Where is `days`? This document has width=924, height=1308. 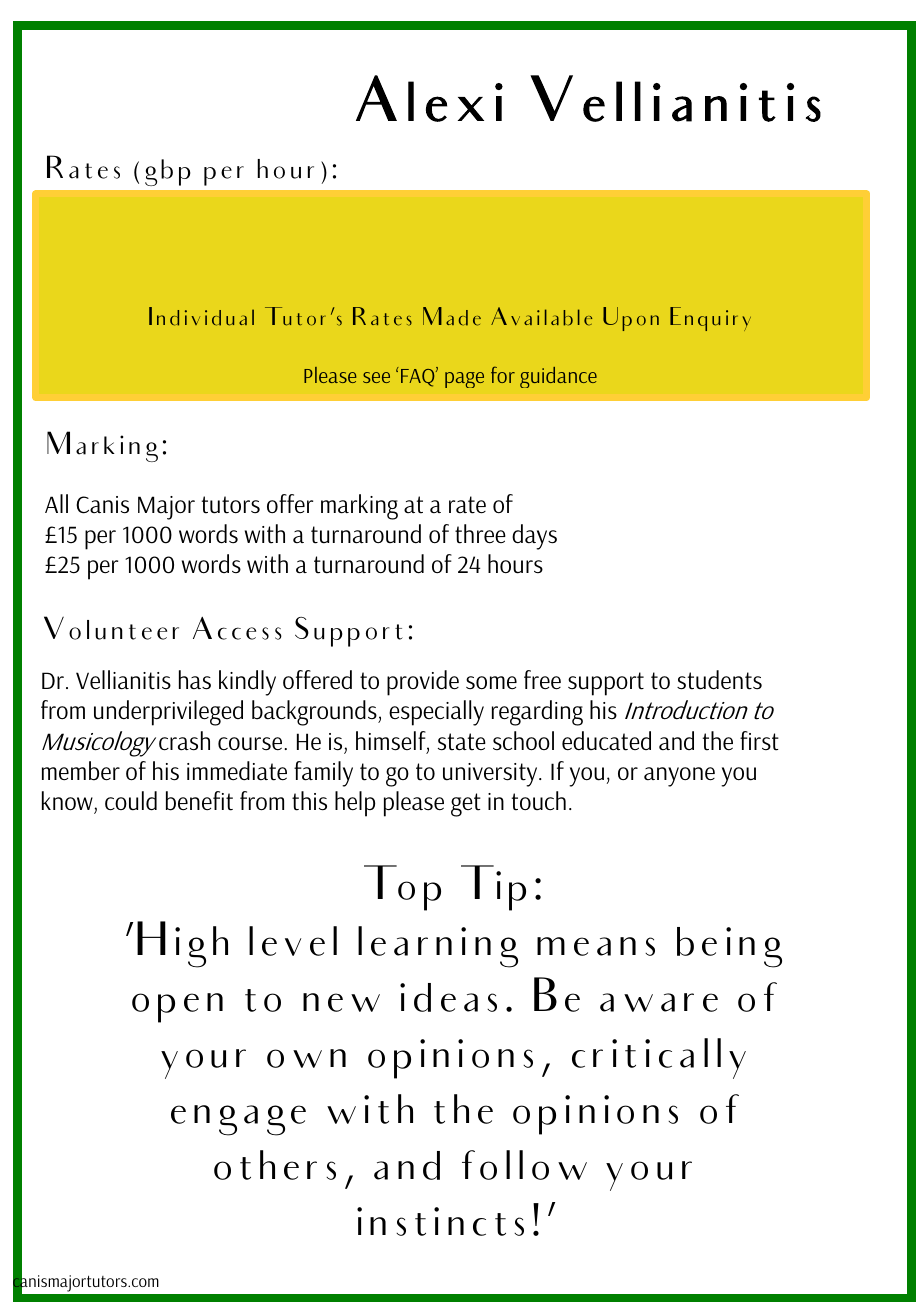
days is located at coordinates (534, 537).
